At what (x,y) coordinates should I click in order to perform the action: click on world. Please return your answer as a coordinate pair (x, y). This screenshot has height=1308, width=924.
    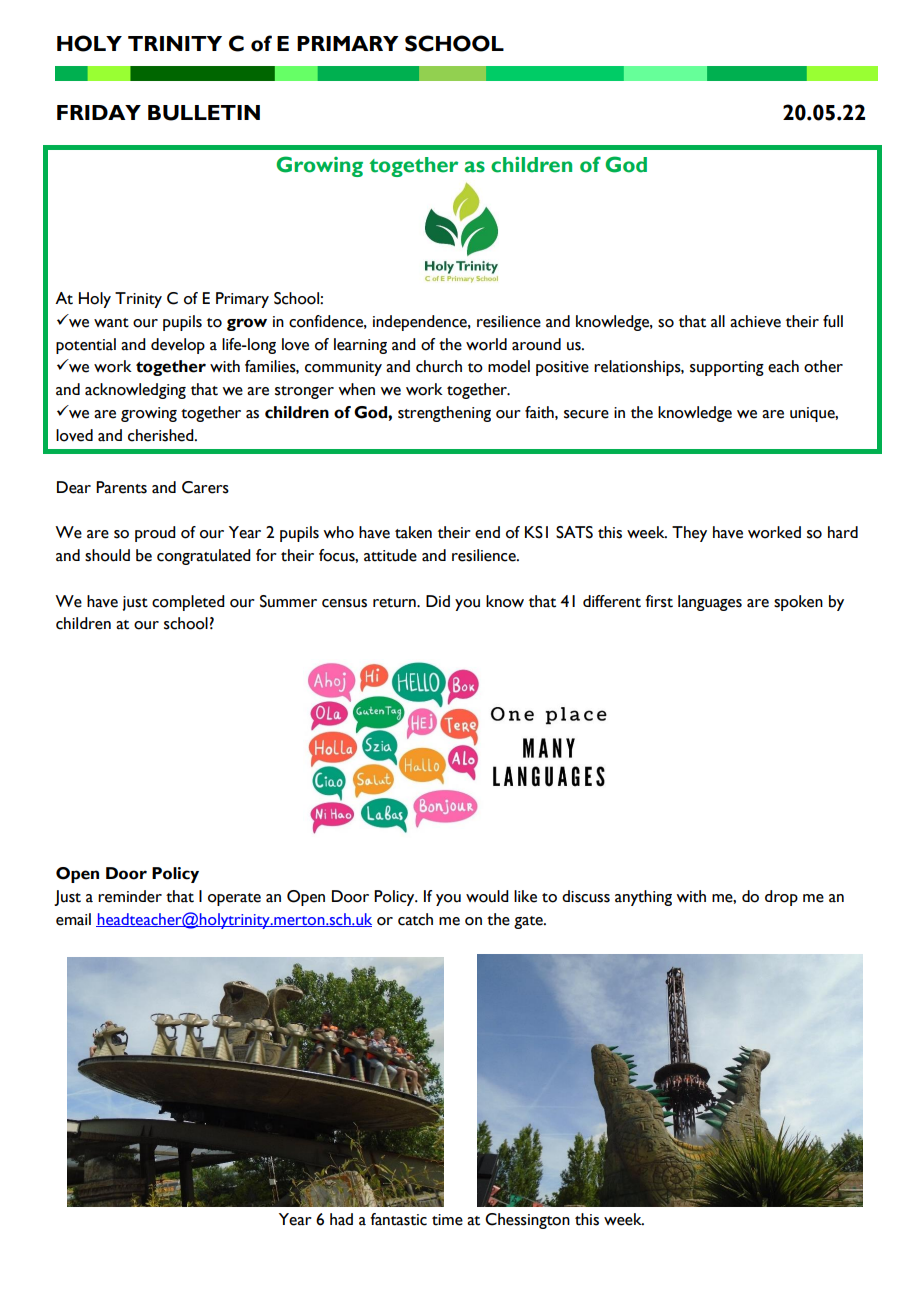
    Looking at the image, I should click on (486, 344).
